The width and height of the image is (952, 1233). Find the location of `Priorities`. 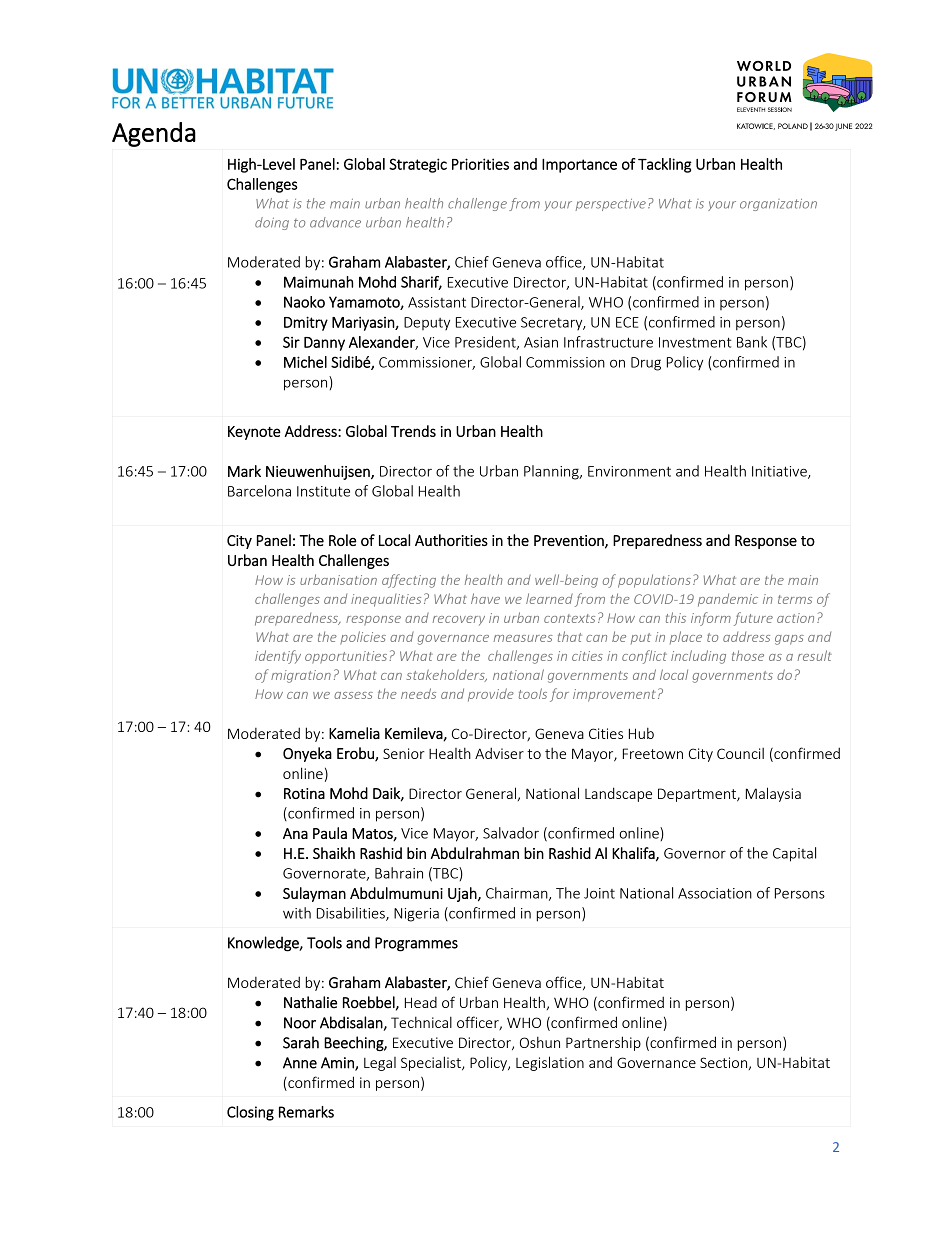

Priorities is located at coordinates (480, 164).
